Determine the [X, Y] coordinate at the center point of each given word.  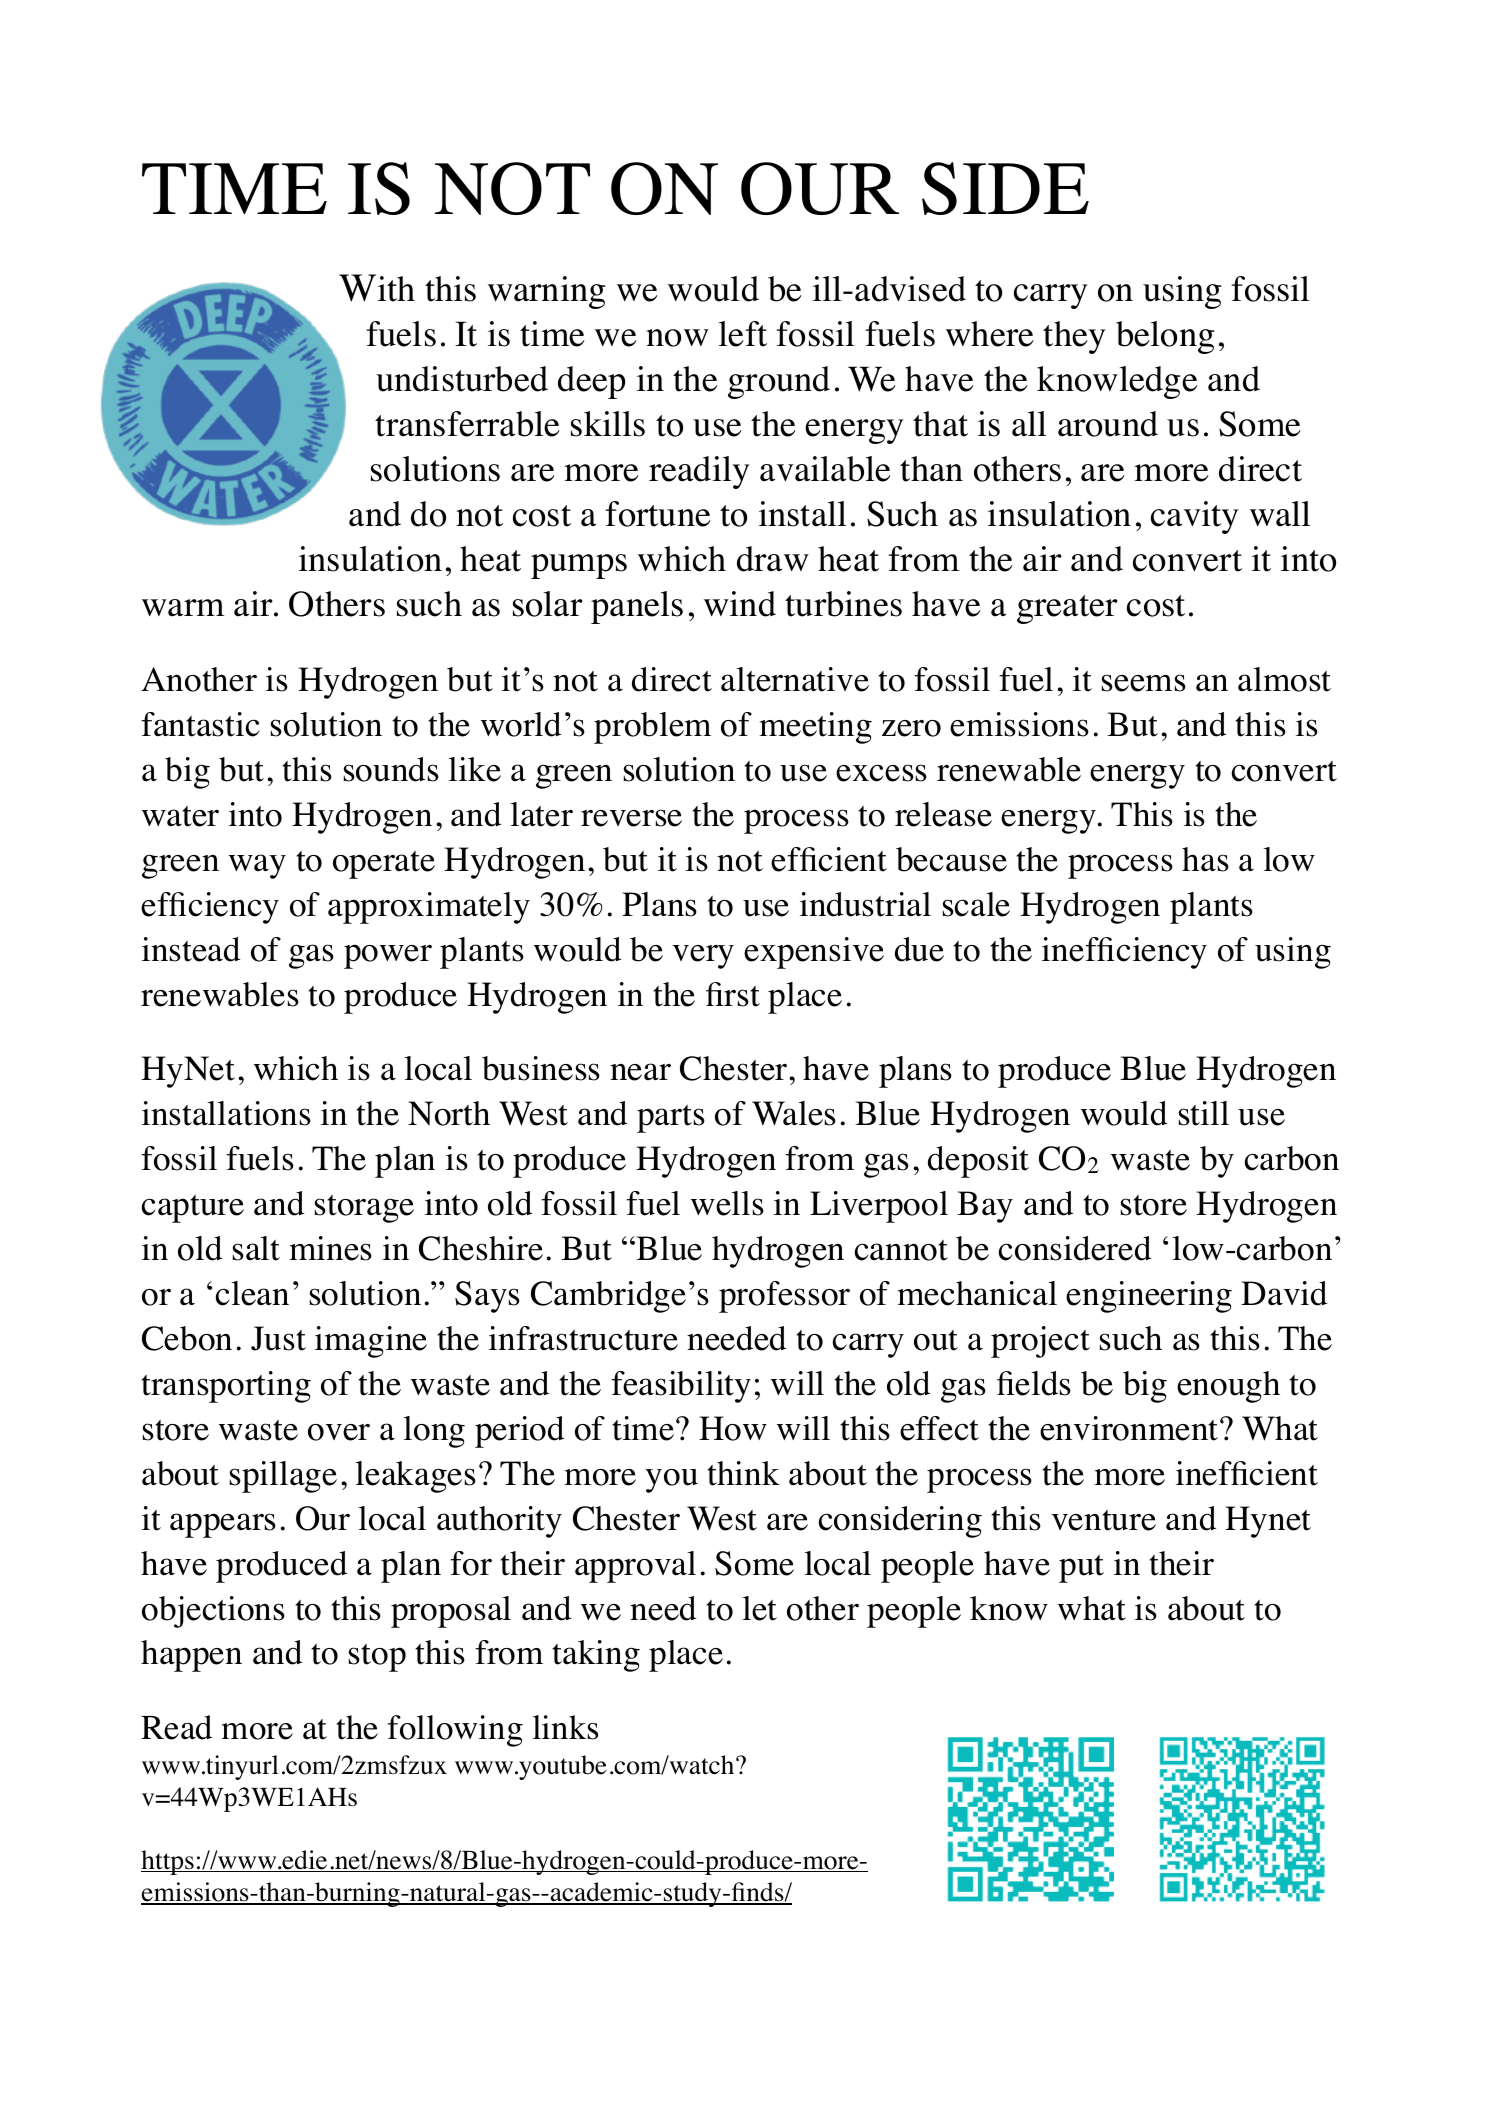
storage [364, 1209]
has [1205, 859]
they [1074, 337]
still [1204, 1113]
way [257, 866]
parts [671, 1119]
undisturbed [462, 379]
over [339, 1432]
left [743, 334]
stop [377, 1658]
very [703, 957]
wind [740, 604]
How [733, 1428]
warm [183, 608]
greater [1067, 609]
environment [1130, 1428]
